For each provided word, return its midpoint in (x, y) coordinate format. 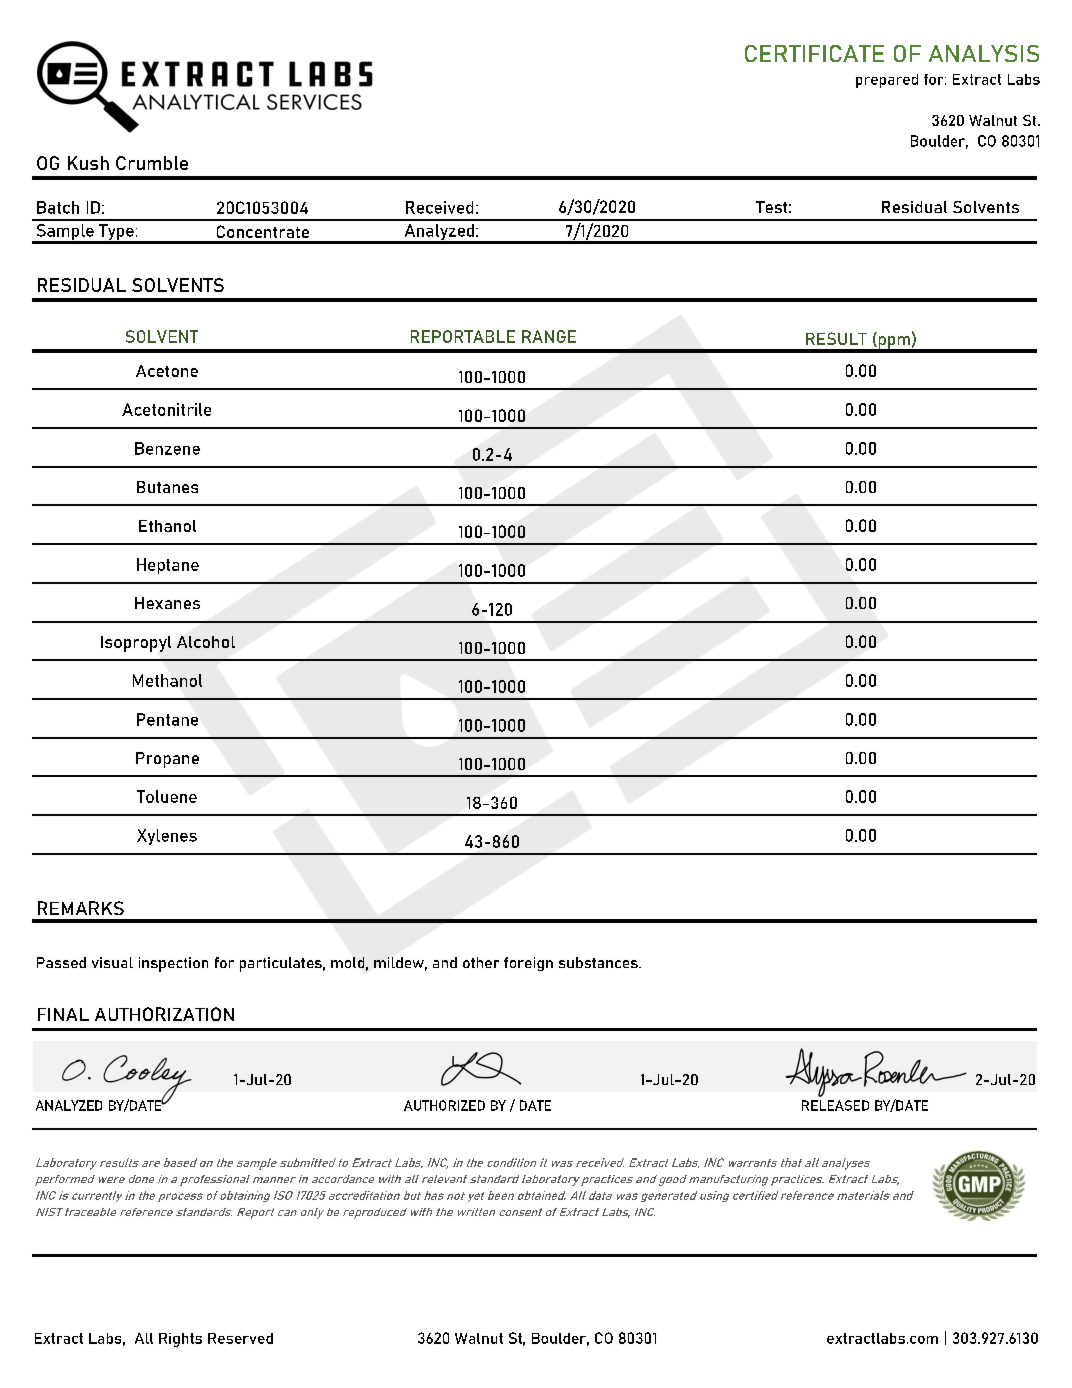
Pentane (167, 719)
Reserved (240, 1338)
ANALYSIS (984, 53)
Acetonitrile (166, 409)
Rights (180, 1340)
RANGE (549, 336)
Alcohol (206, 642)
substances (599, 962)
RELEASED (835, 1105)
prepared (887, 81)
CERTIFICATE (814, 53)
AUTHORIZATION (164, 1014)
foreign (528, 964)
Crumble (152, 163)
